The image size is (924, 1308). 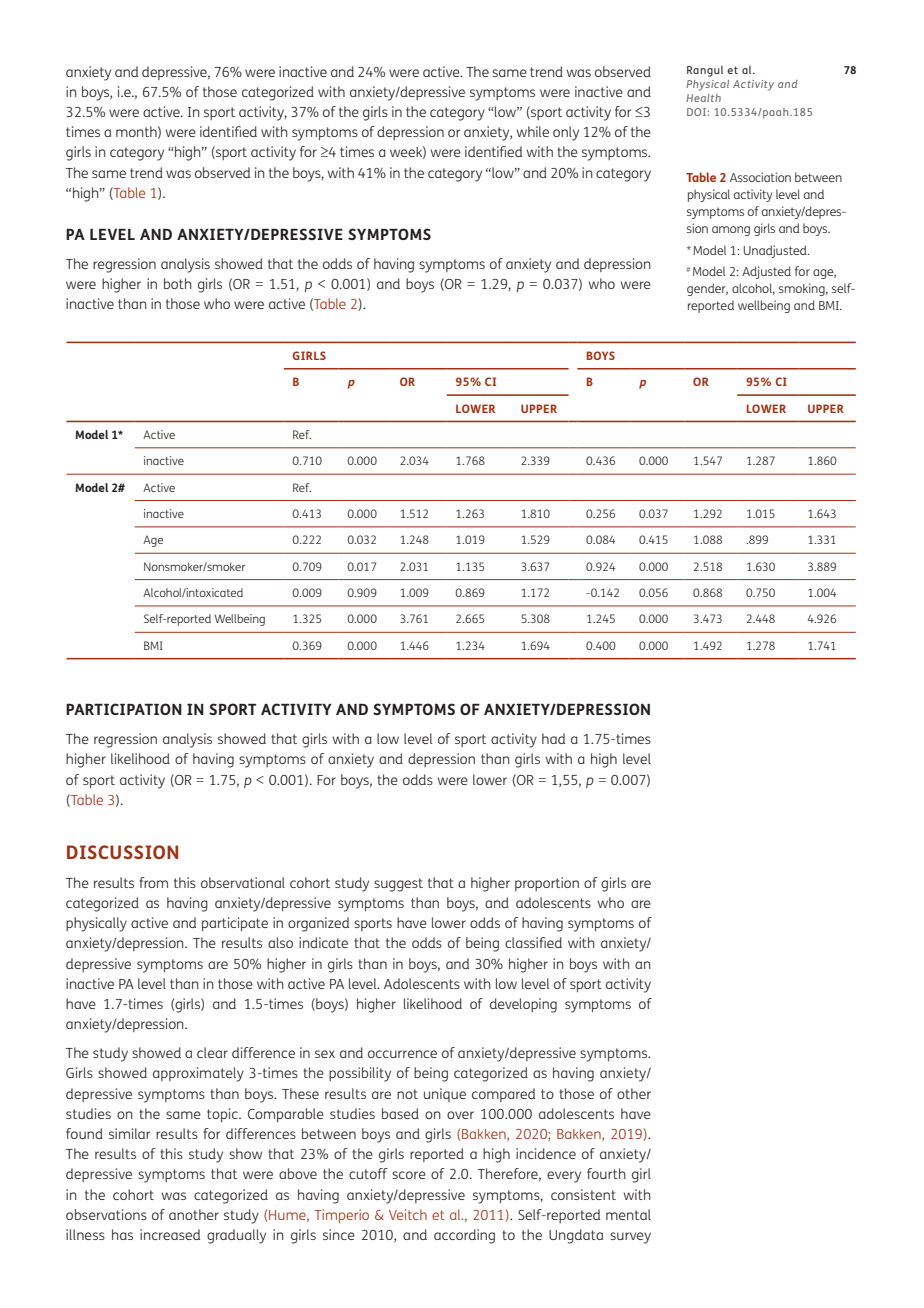 What do you see at coordinates (170, 1234) in the screenshot?
I see `increased` at bounding box center [170, 1234].
